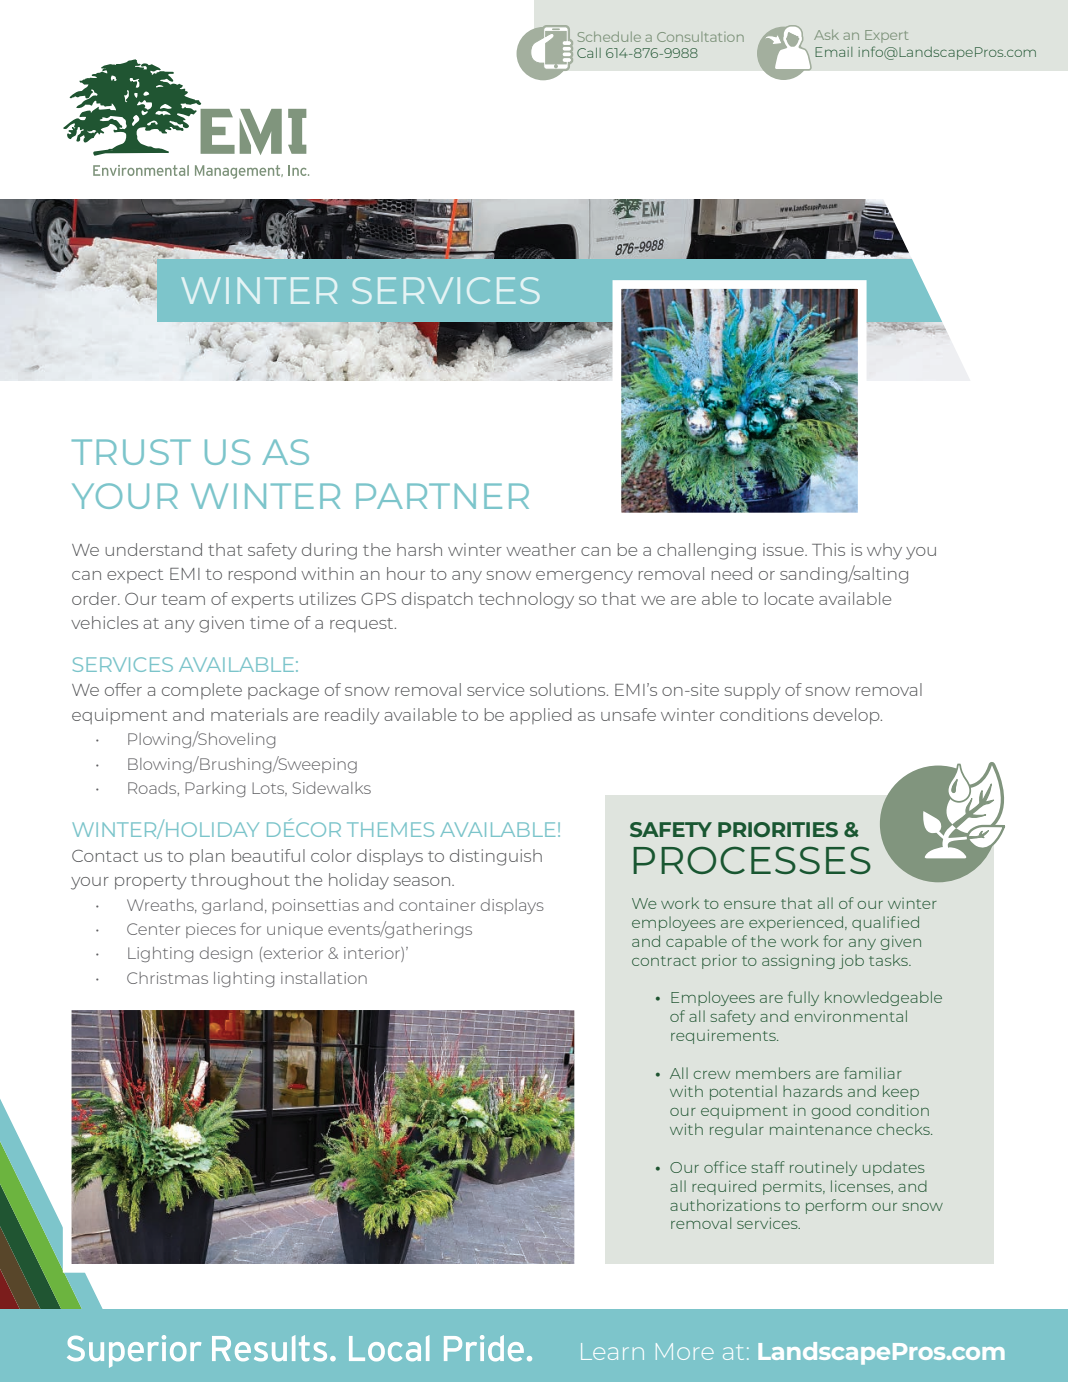 This image has width=1068, height=1382. What do you see at coordinates (541, 716) in the image?
I see `applied` at bounding box center [541, 716].
